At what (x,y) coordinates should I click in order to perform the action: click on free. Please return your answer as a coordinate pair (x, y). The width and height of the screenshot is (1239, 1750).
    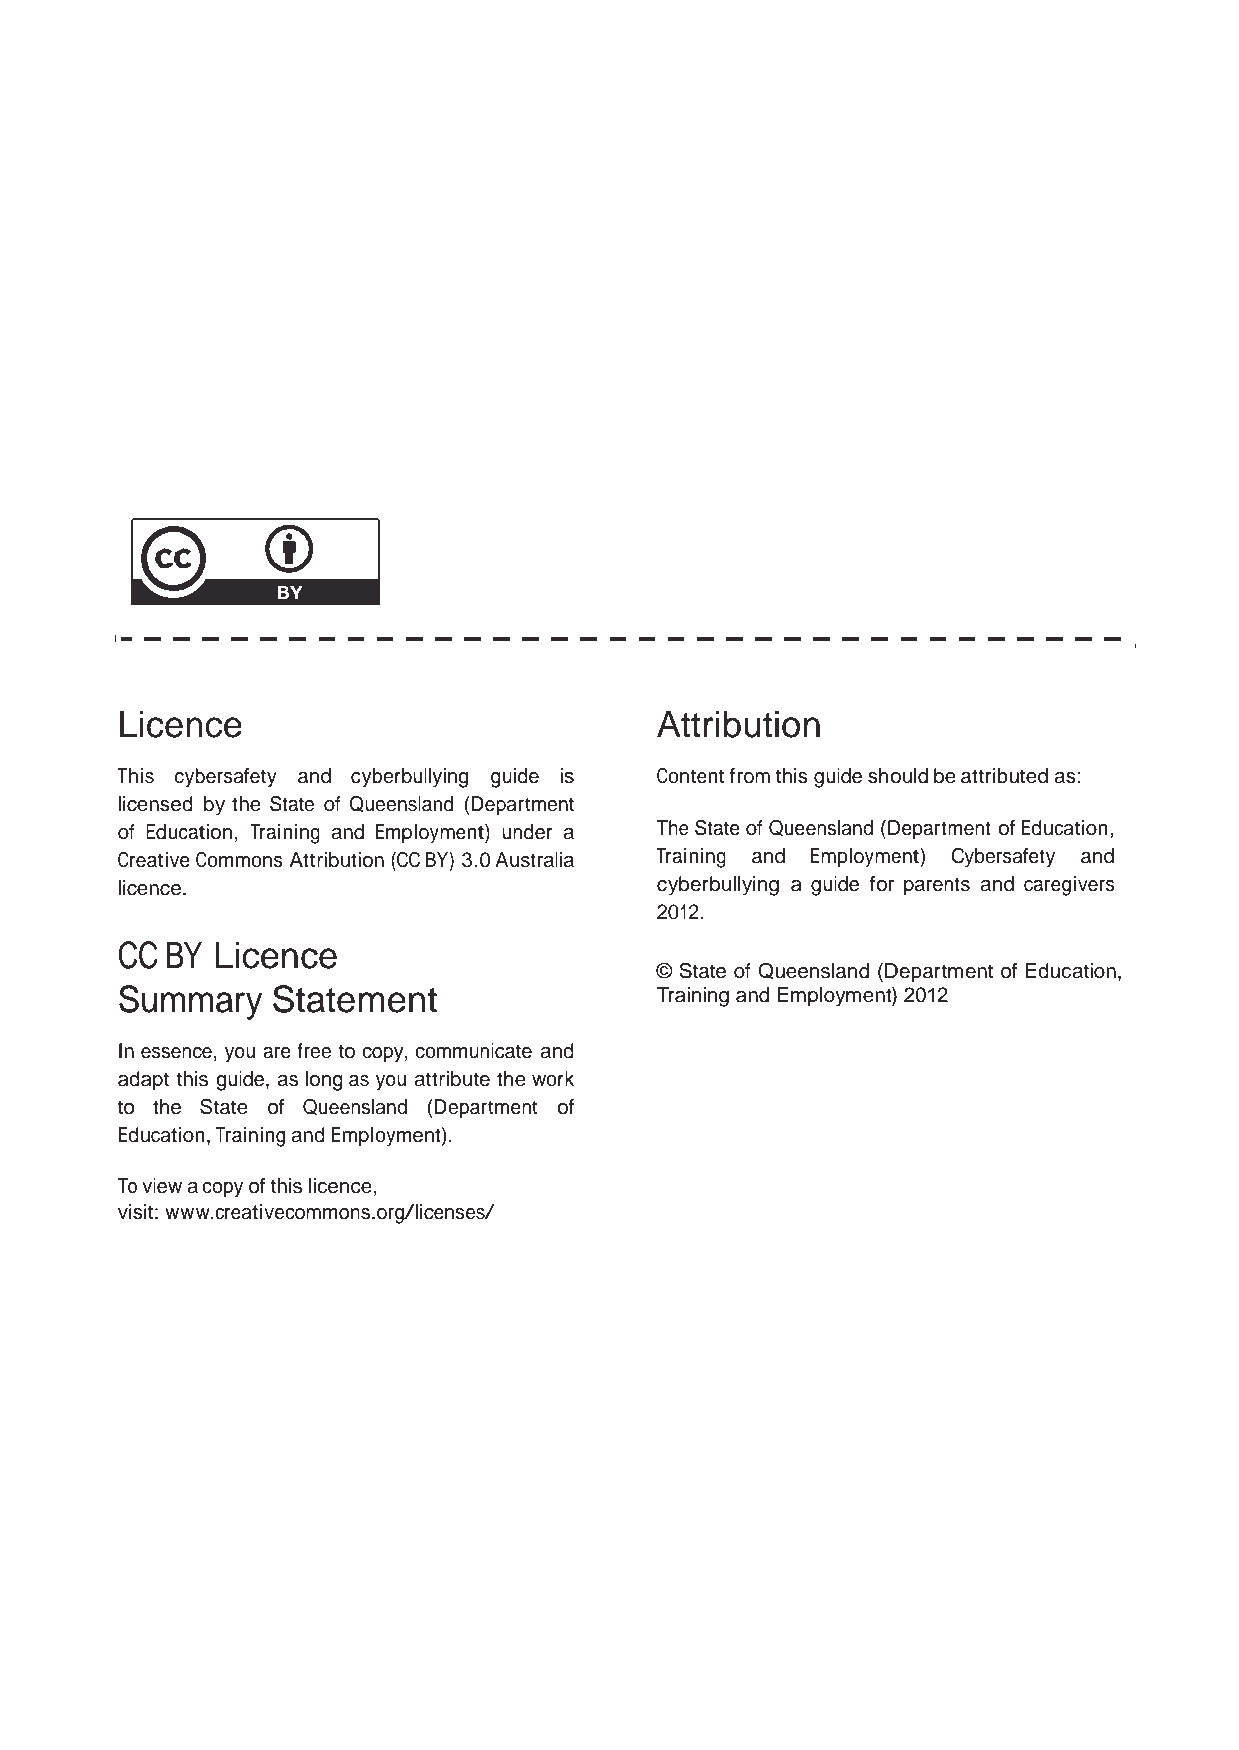
    Looking at the image, I should click on (314, 1051).
